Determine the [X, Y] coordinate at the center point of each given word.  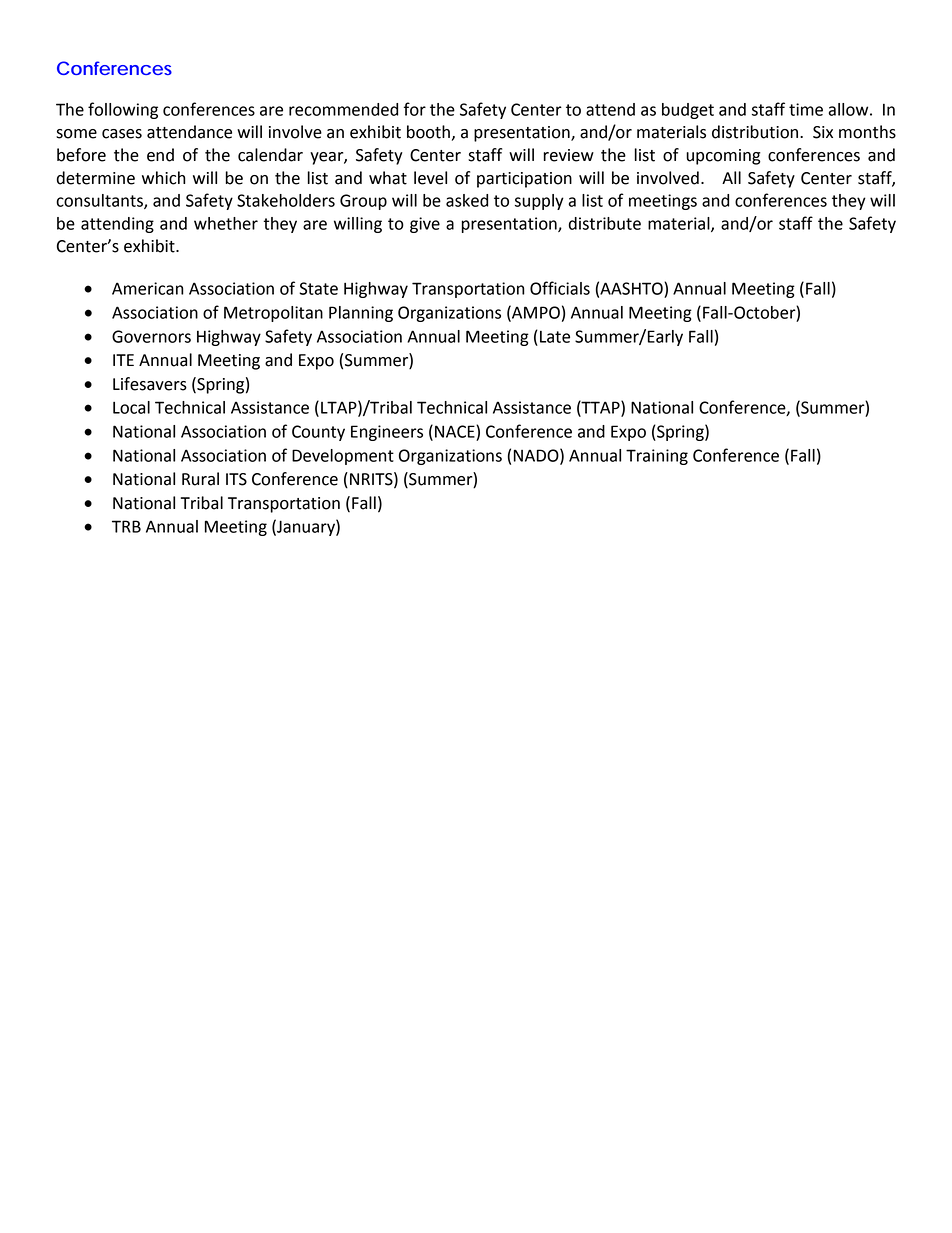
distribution [756, 132]
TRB [126, 526]
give [425, 225]
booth [428, 132]
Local [131, 407]
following [123, 110]
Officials [560, 288]
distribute [605, 223]
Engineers [387, 433]
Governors [151, 336]
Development [343, 457]
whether [226, 223]
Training [657, 457]
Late [555, 337]
